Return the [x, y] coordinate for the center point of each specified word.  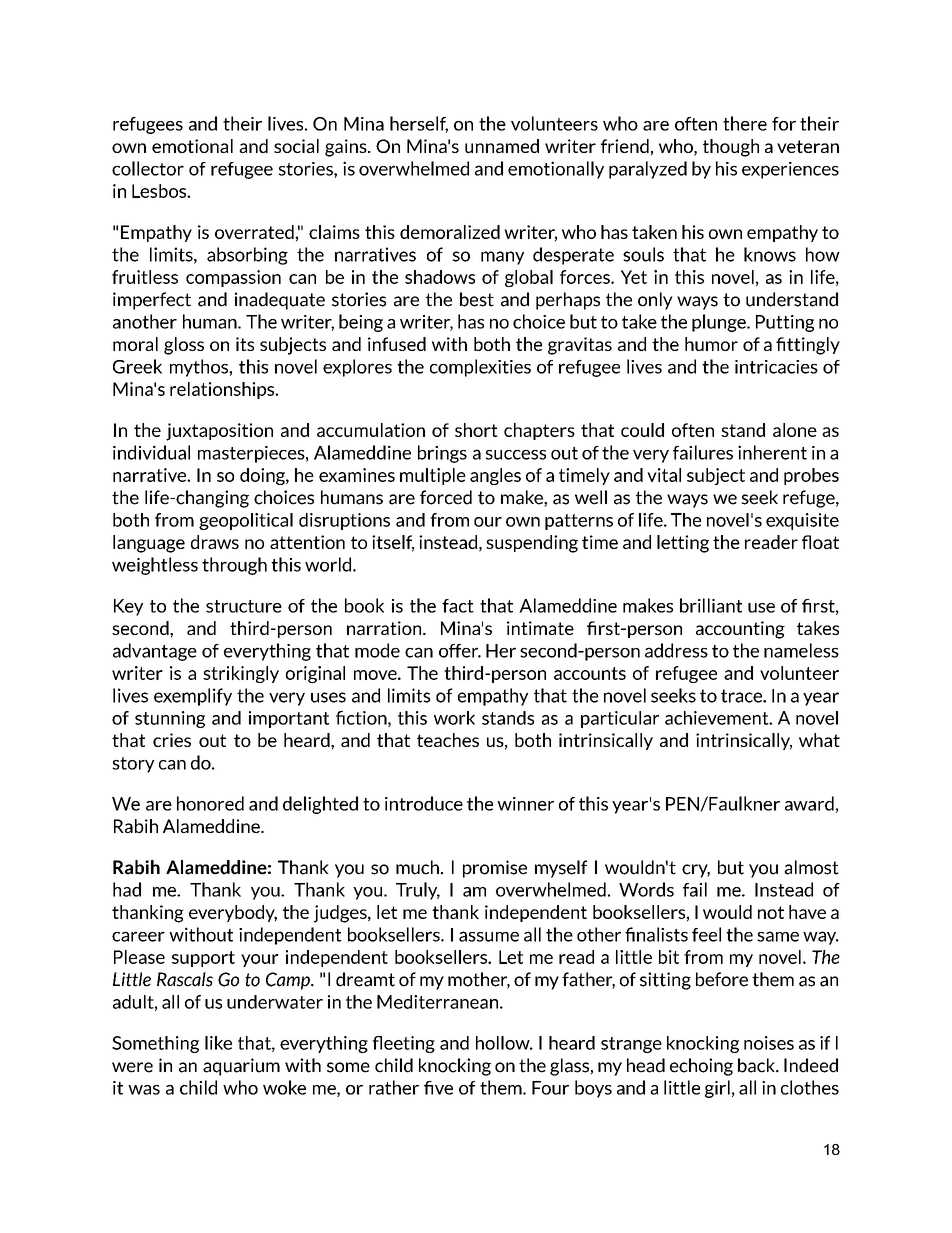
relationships [223, 390]
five [438, 1088]
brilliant [711, 605]
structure [244, 606]
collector [148, 168]
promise [495, 869]
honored [210, 803]
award [809, 803]
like [218, 1043]
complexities [480, 368]
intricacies [776, 367]
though [731, 148]
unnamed [502, 146]
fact [458, 606]
